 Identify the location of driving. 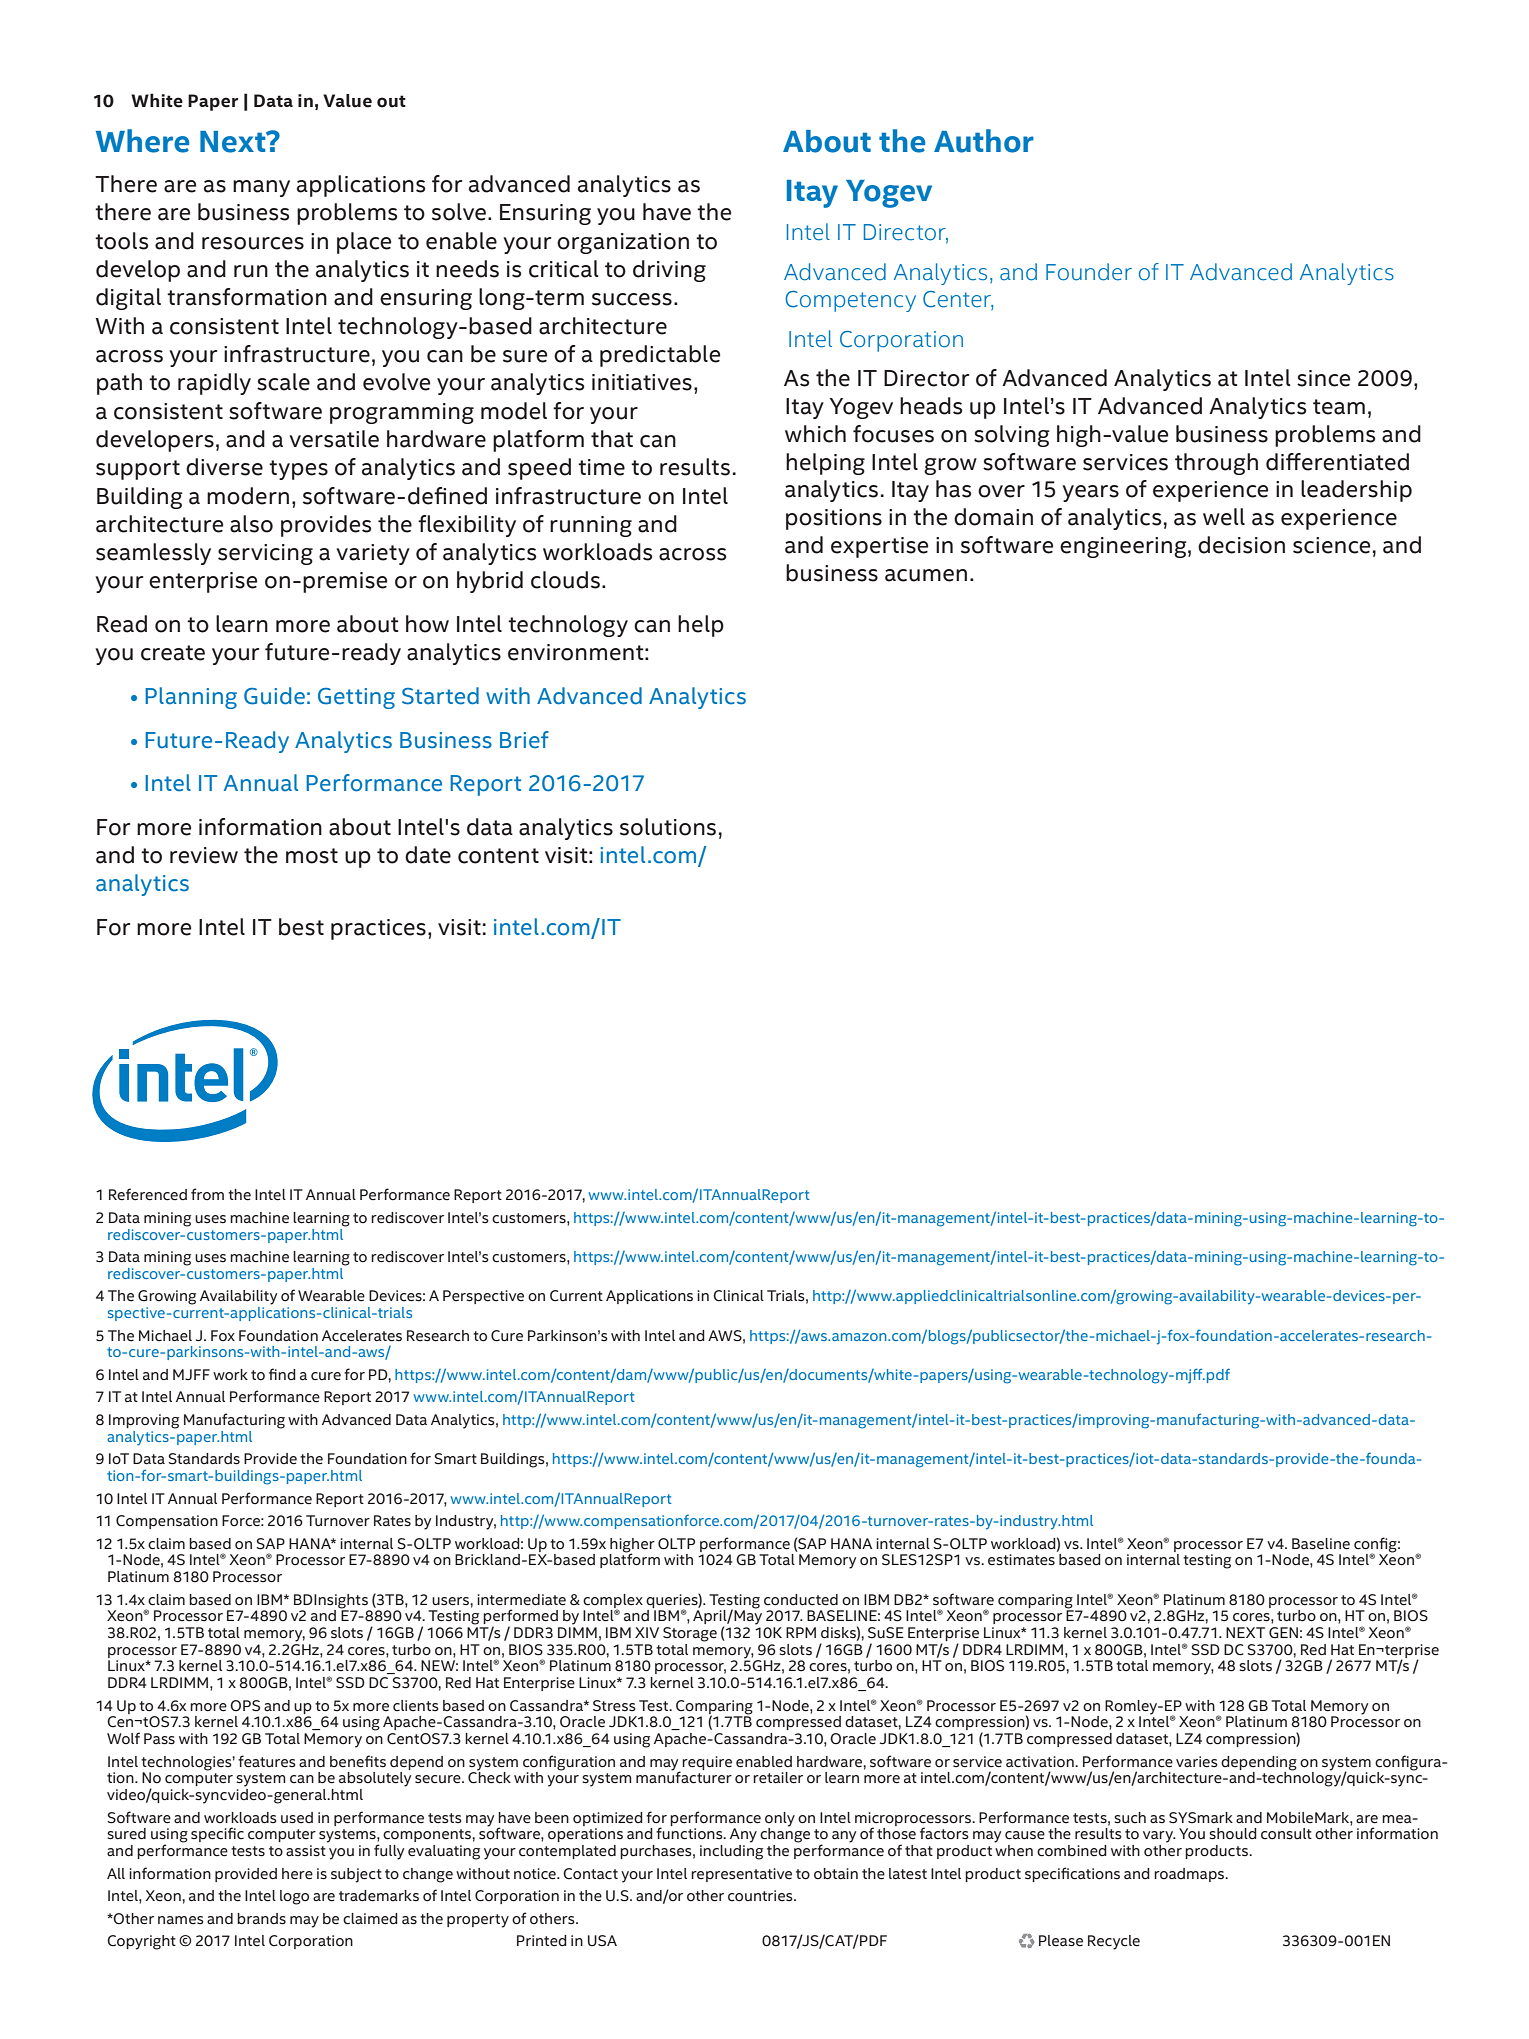
(669, 271).
